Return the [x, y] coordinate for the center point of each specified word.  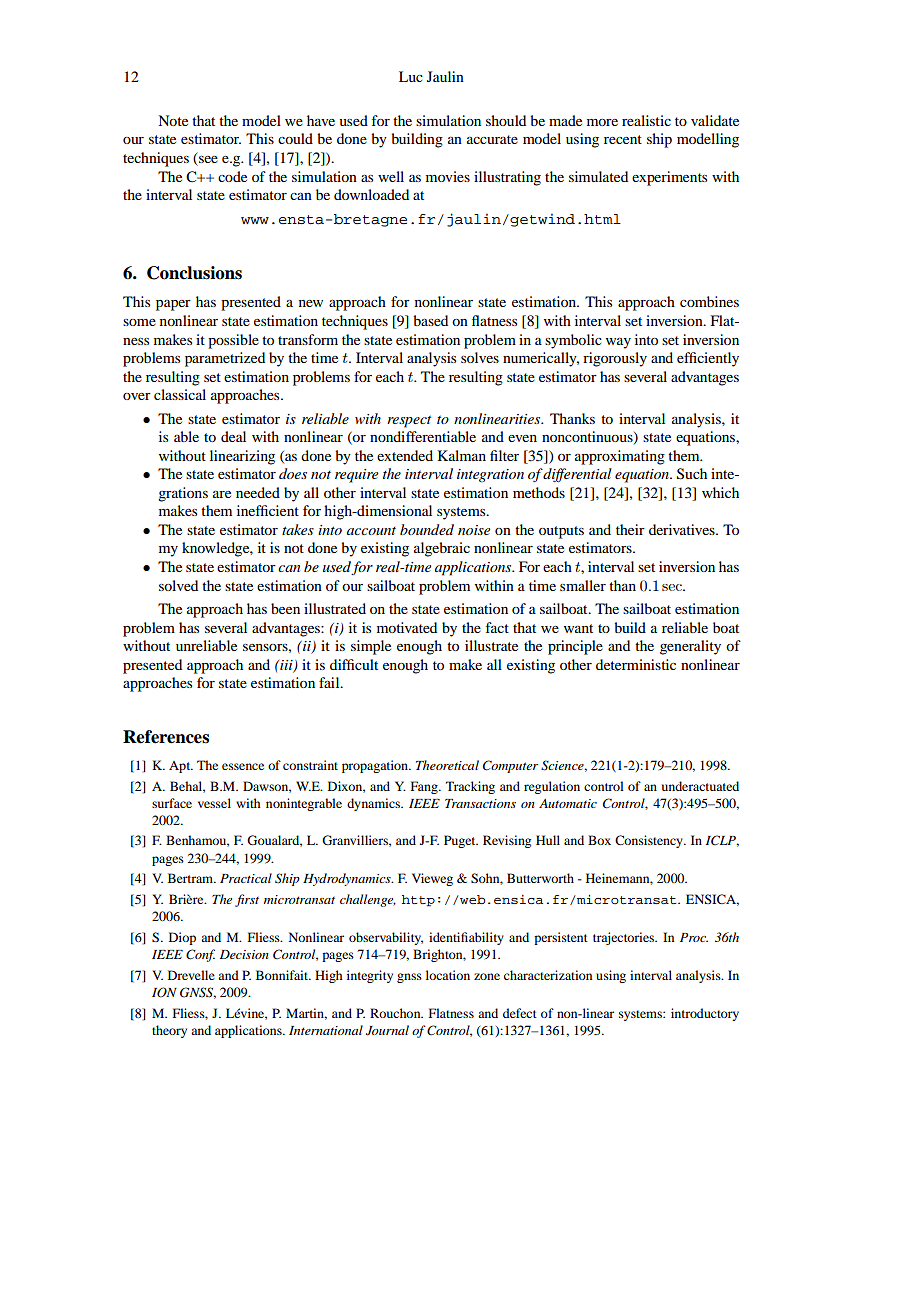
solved [178, 585]
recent [623, 139]
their [630, 529]
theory [169, 1031]
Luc [411, 76]
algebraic [442, 549]
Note [173, 120]
